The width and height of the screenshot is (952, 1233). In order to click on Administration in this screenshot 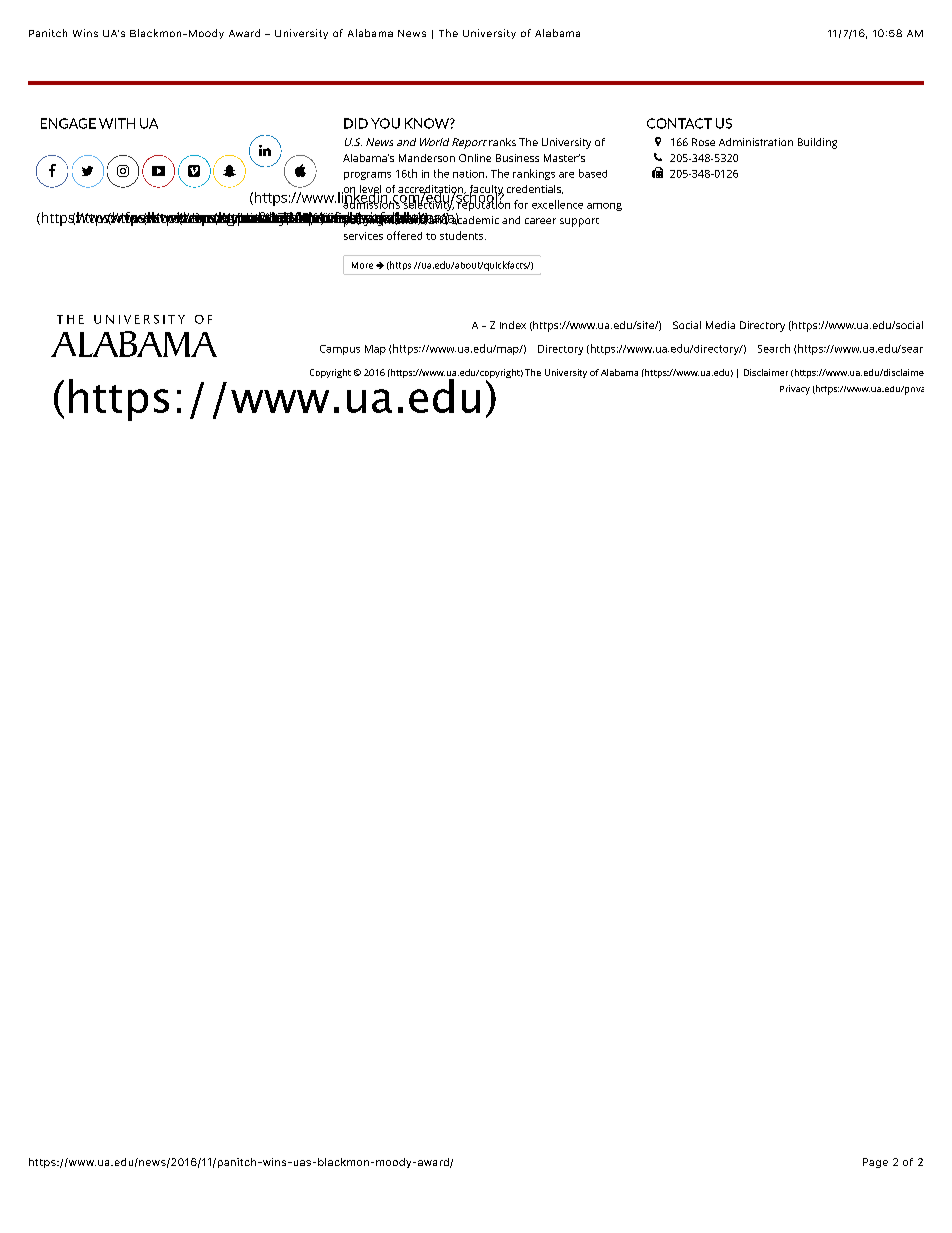, I will do `click(756, 142)`.
